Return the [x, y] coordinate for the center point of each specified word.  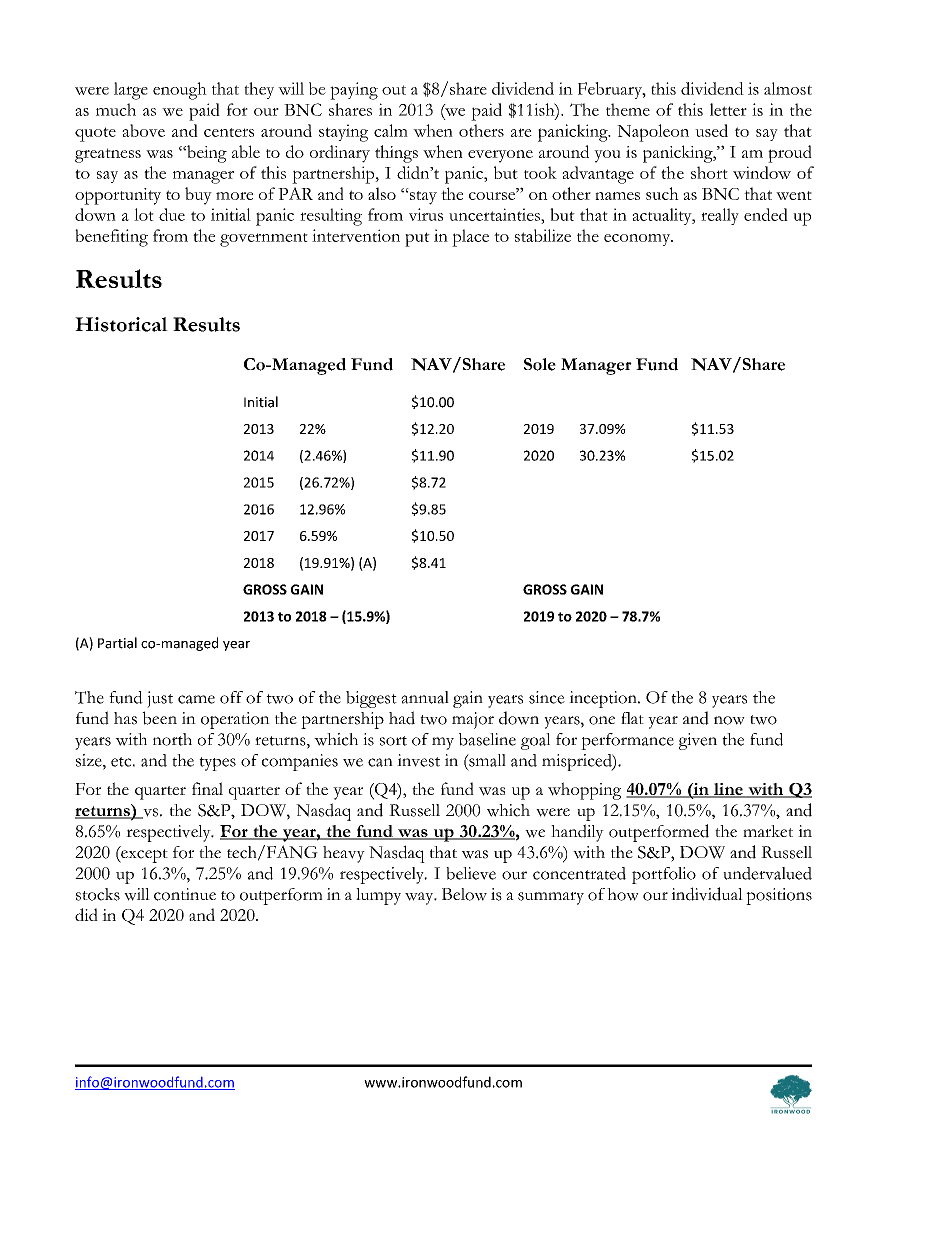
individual [707, 894]
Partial [117, 643]
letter [728, 109]
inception [604, 699]
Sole [540, 364]
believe [471, 873]
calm [391, 130]
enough [180, 91]
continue [185, 894]
